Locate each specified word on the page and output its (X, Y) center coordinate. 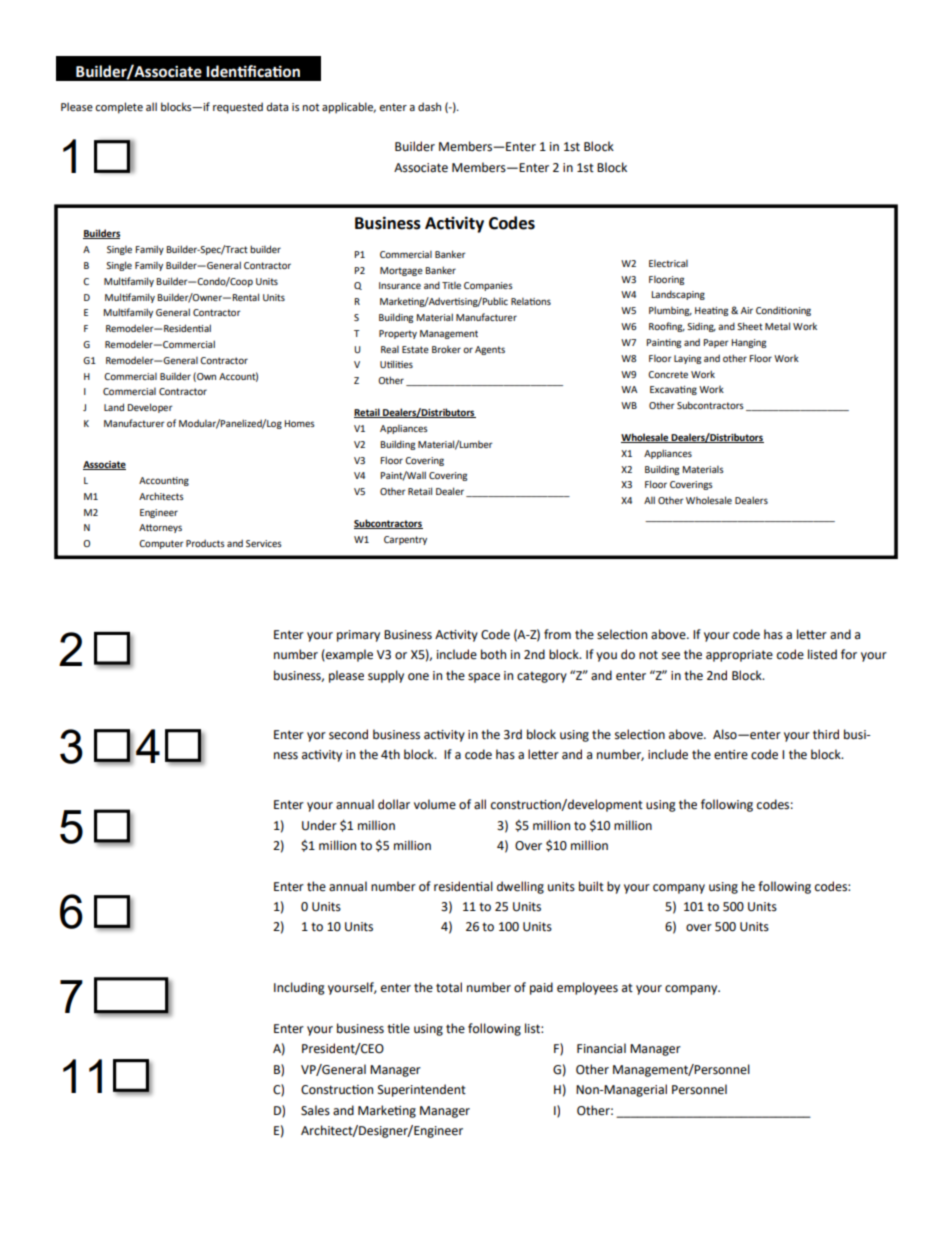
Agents (490, 350)
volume (435, 804)
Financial (601, 1048)
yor (316, 737)
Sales (315, 1110)
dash (429, 106)
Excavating (673, 390)
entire (731, 755)
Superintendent (422, 1090)
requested (238, 108)
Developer (150, 408)
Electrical (668, 263)
